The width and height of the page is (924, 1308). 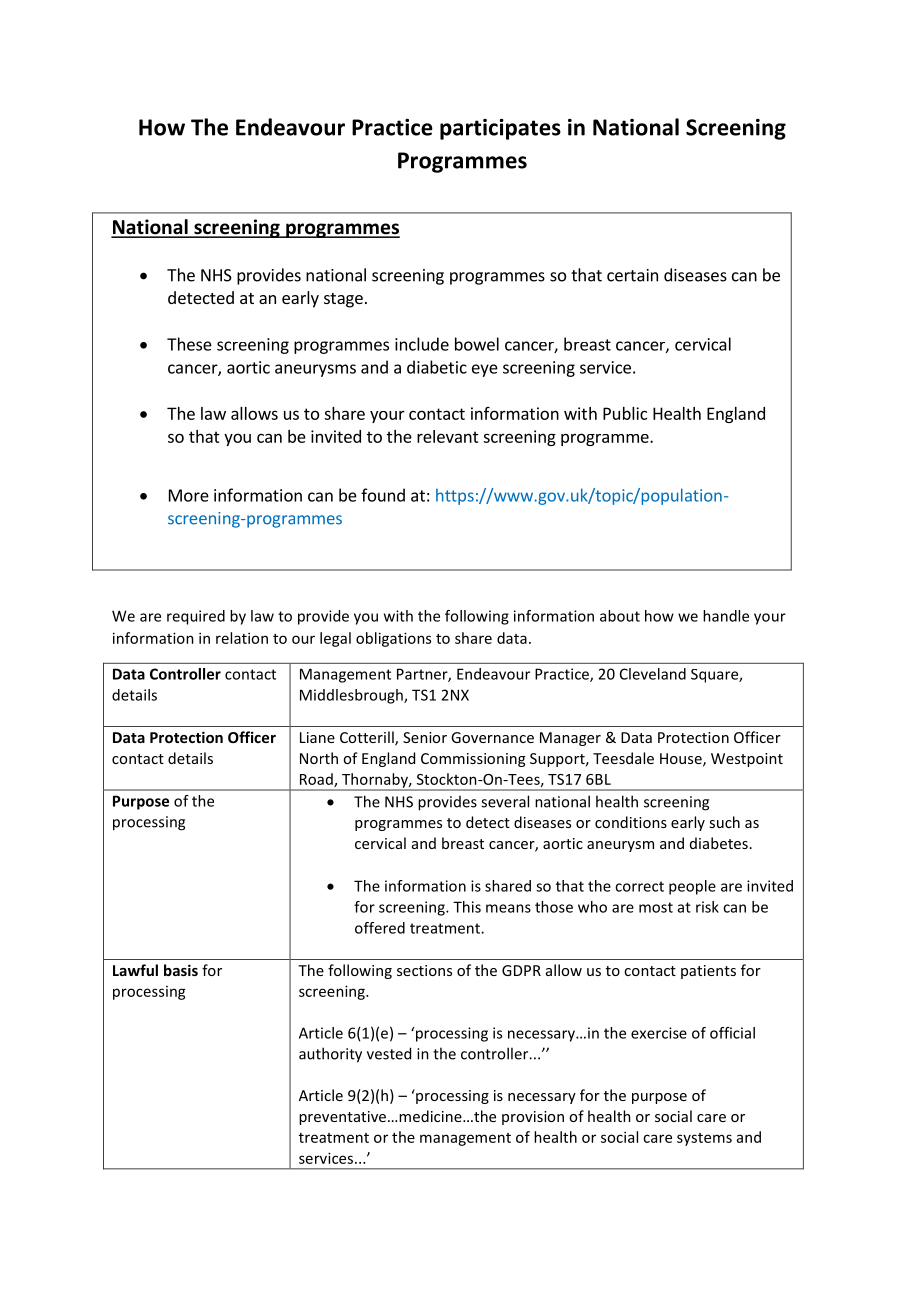 What do you see at coordinates (330, 1055) in the page?
I see `authority` at bounding box center [330, 1055].
